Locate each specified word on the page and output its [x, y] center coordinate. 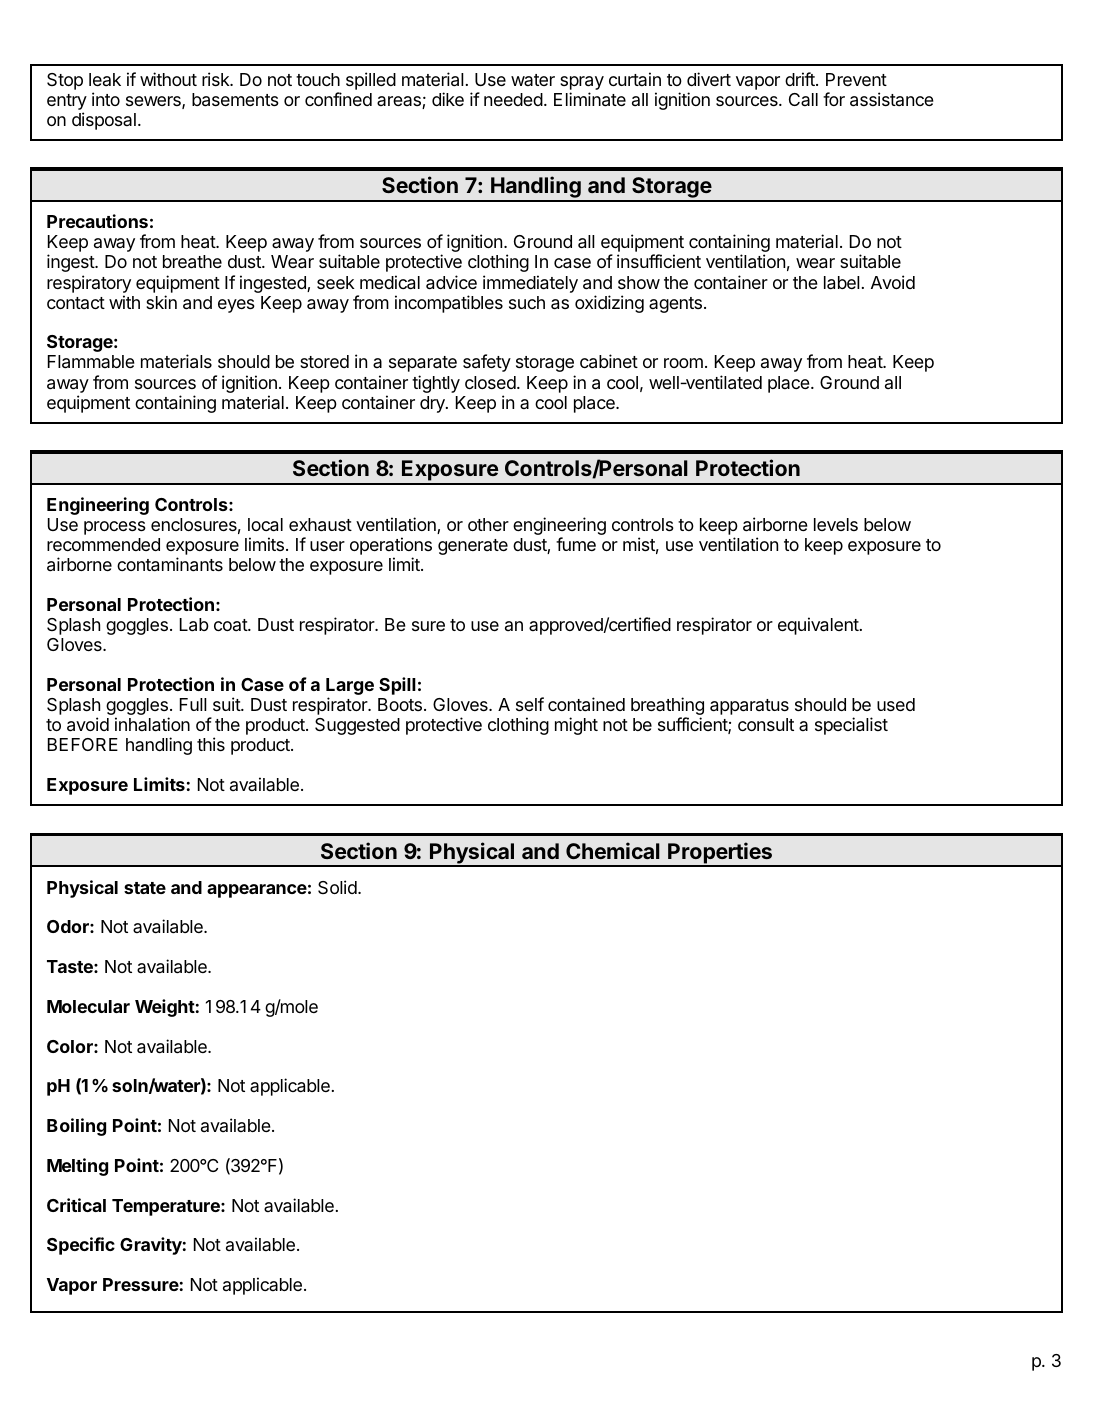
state [145, 888]
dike [448, 99]
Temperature [167, 1207]
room [683, 363]
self [530, 704]
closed [490, 382]
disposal [104, 121]
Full [193, 704]
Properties [720, 854]
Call [803, 99]
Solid [338, 887]
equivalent [819, 626]
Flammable [91, 362]
